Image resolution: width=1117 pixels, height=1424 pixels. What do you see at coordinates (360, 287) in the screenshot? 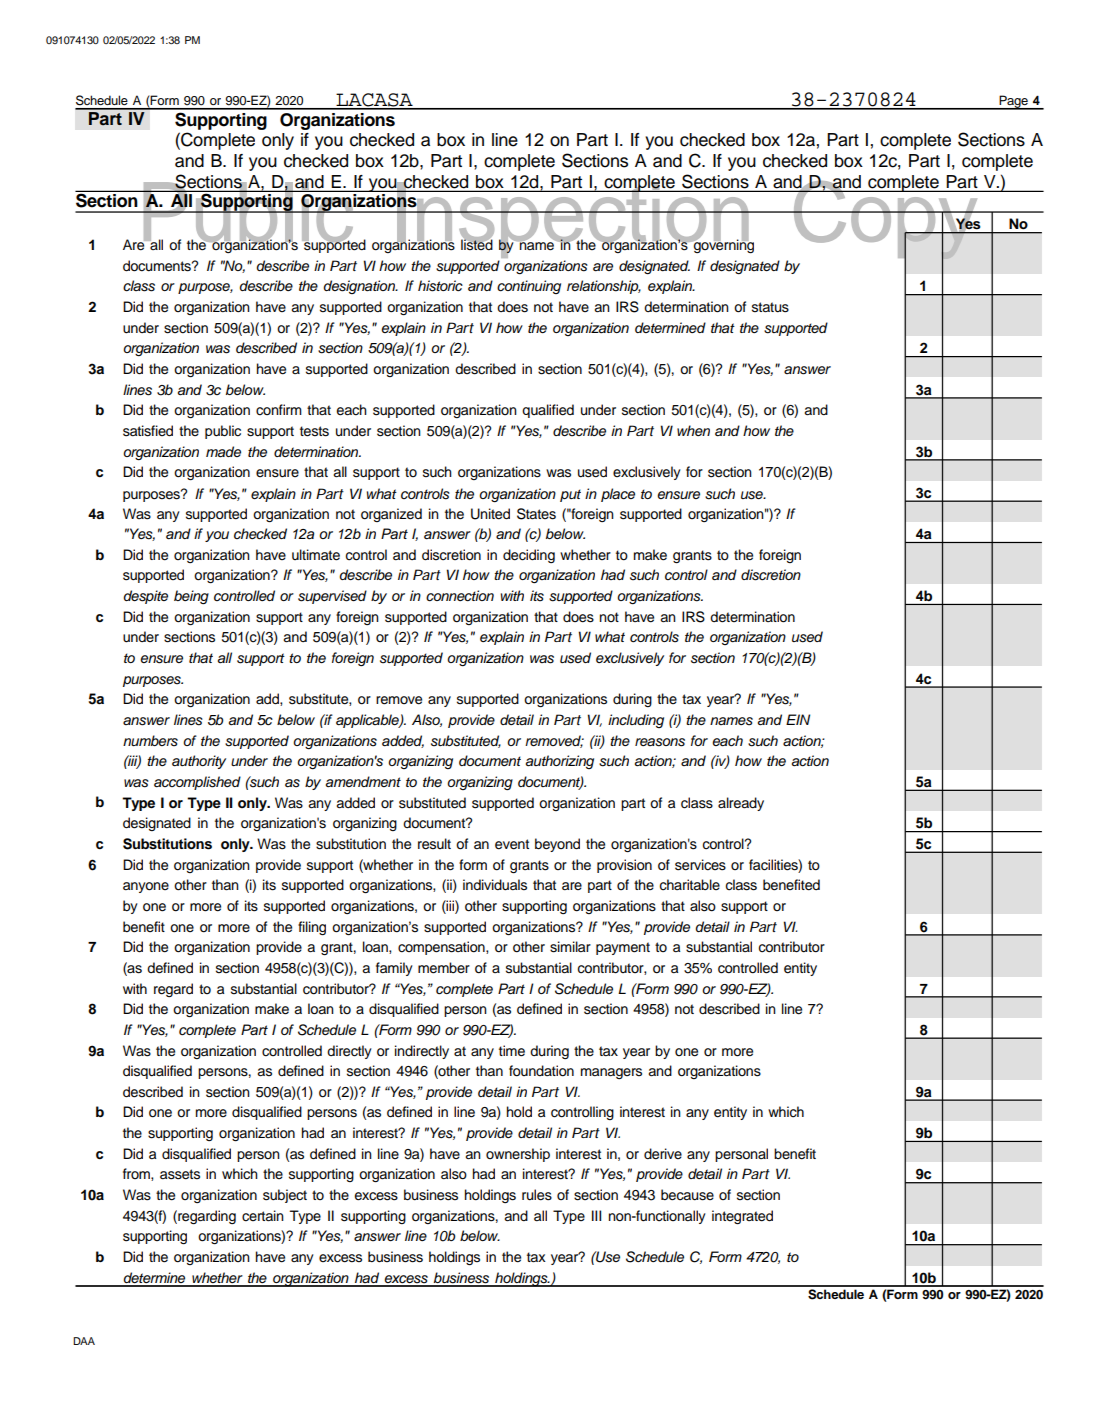
I see `designation` at bounding box center [360, 287].
